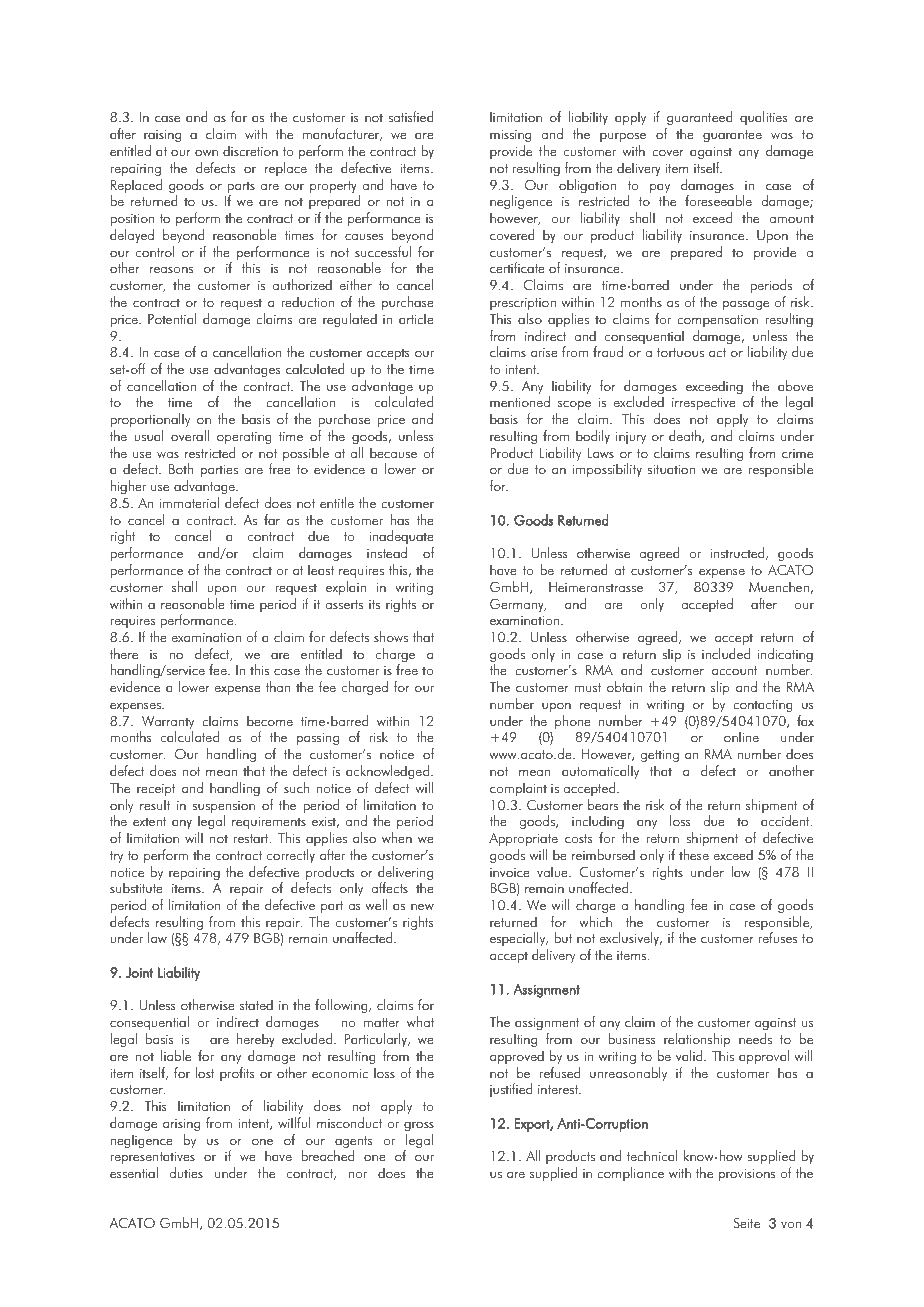 The width and height of the image is (924, 1307). I want to click on duties, so click(186, 1173).
